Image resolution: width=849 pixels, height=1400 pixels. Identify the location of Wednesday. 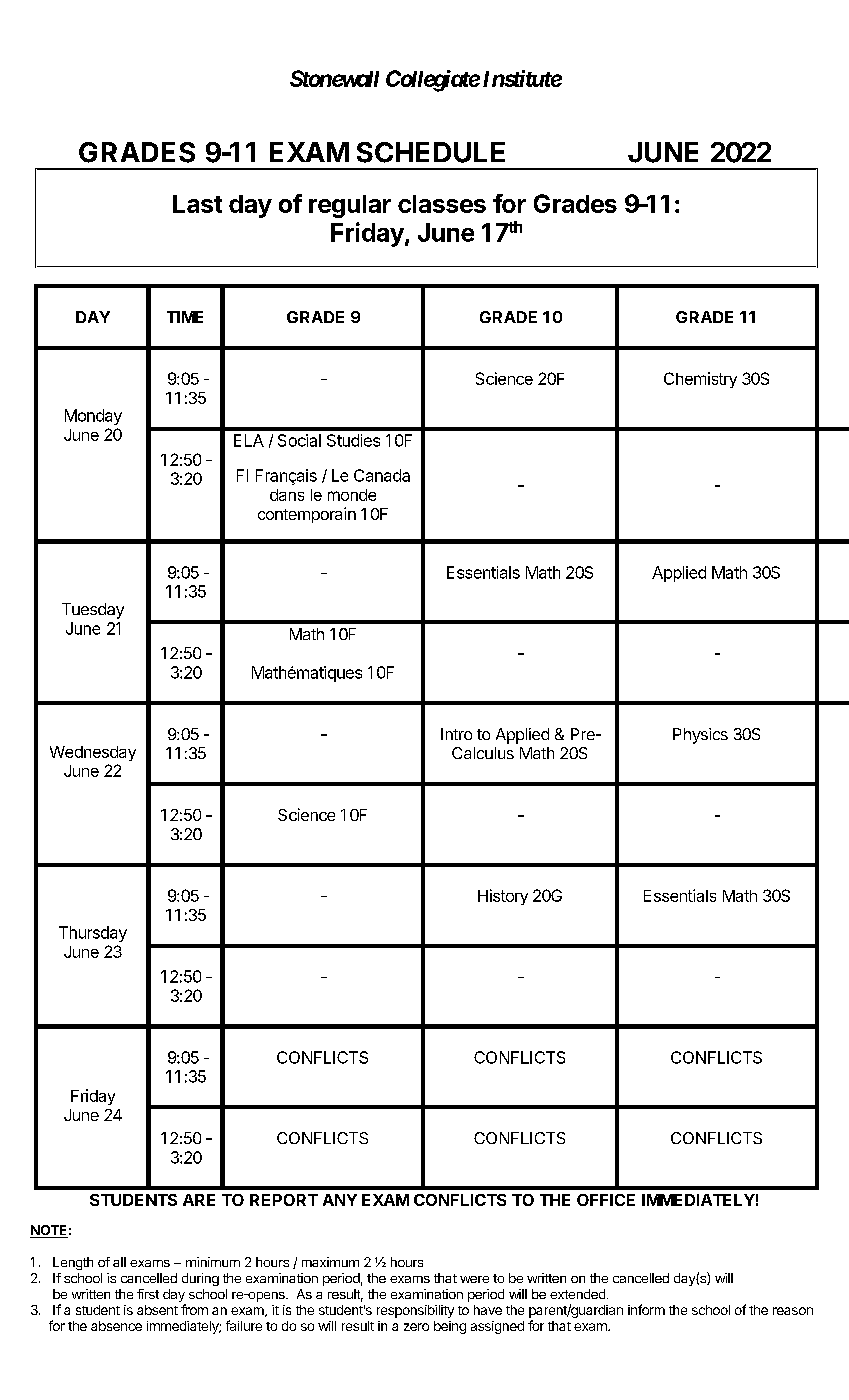
(93, 753).
